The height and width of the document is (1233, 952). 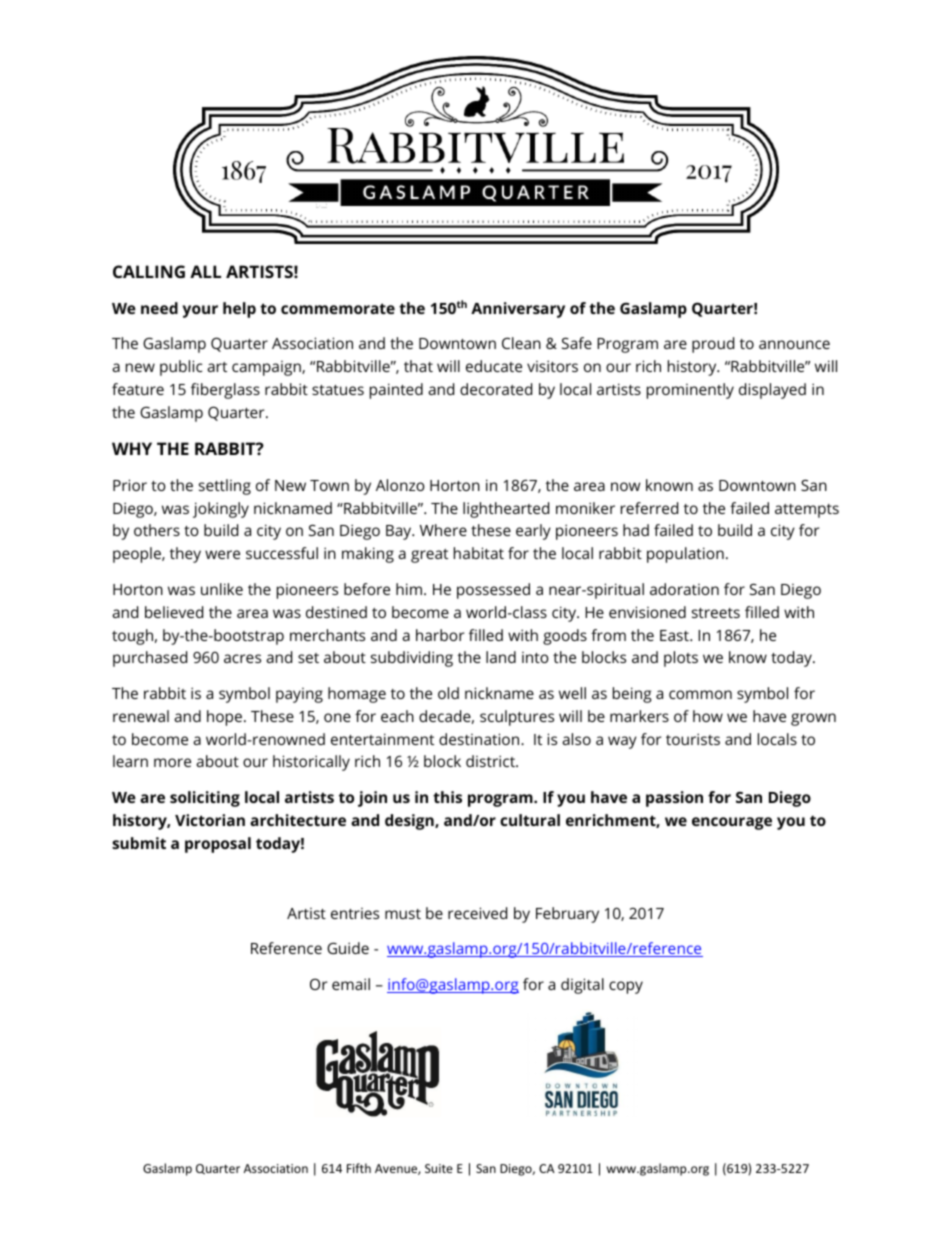 What do you see at coordinates (807, 511) in the document?
I see `attempts` at bounding box center [807, 511].
